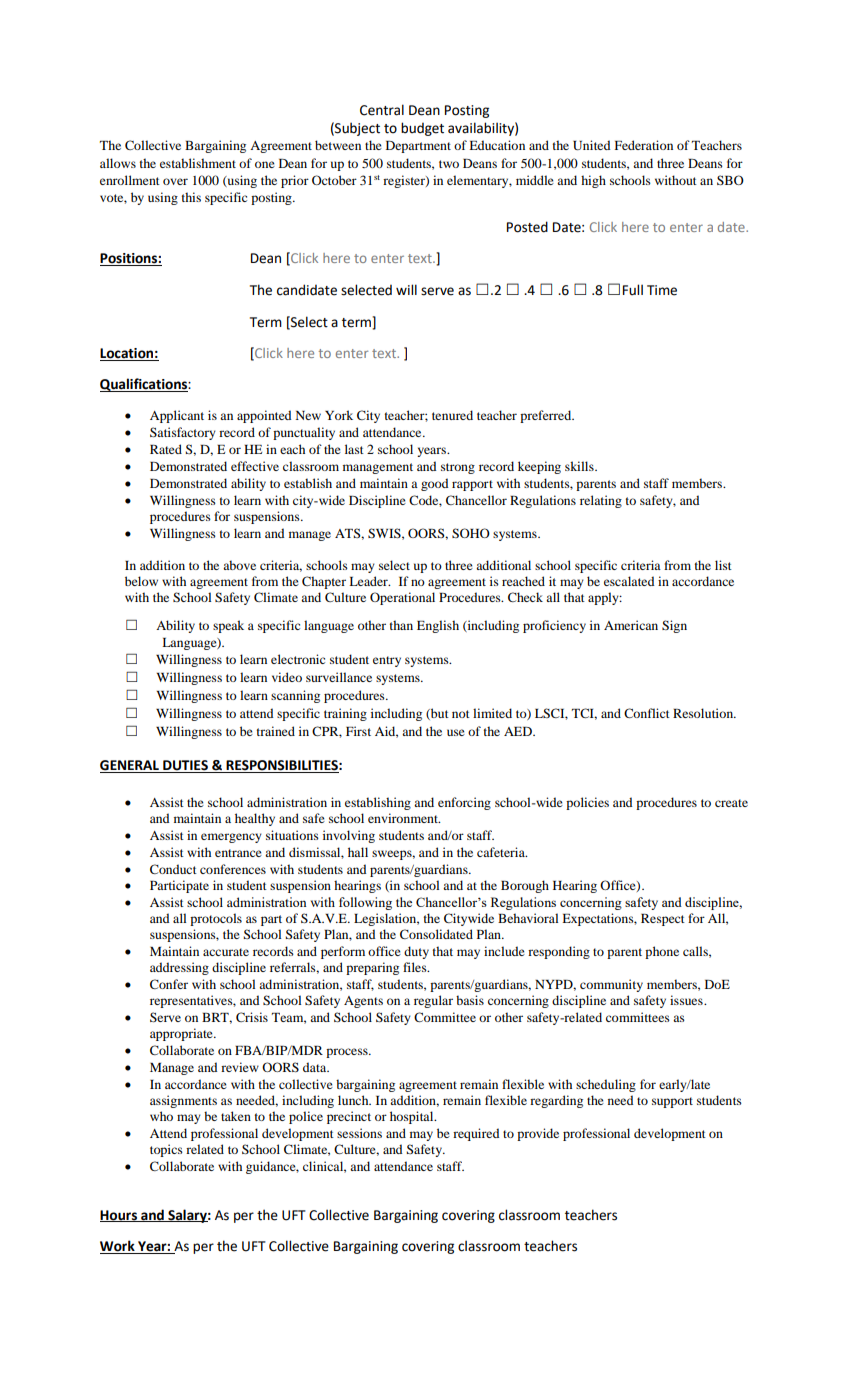 The height and width of the screenshot is (1400, 849). Describe the element at coordinates (476, 1134) in the screenshot. I see `required` at that location.
